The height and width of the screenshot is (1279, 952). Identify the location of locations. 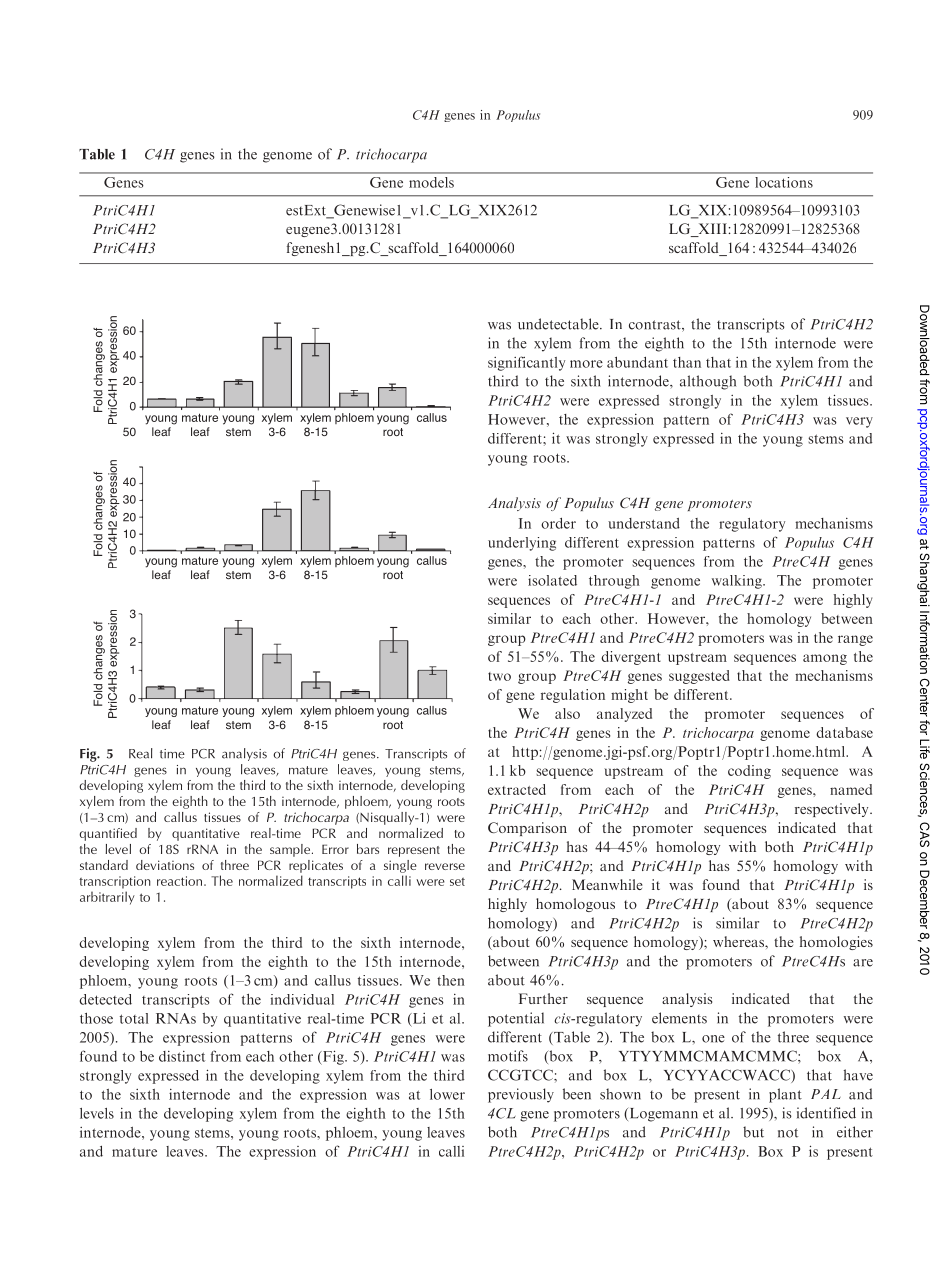
(784, 182).
